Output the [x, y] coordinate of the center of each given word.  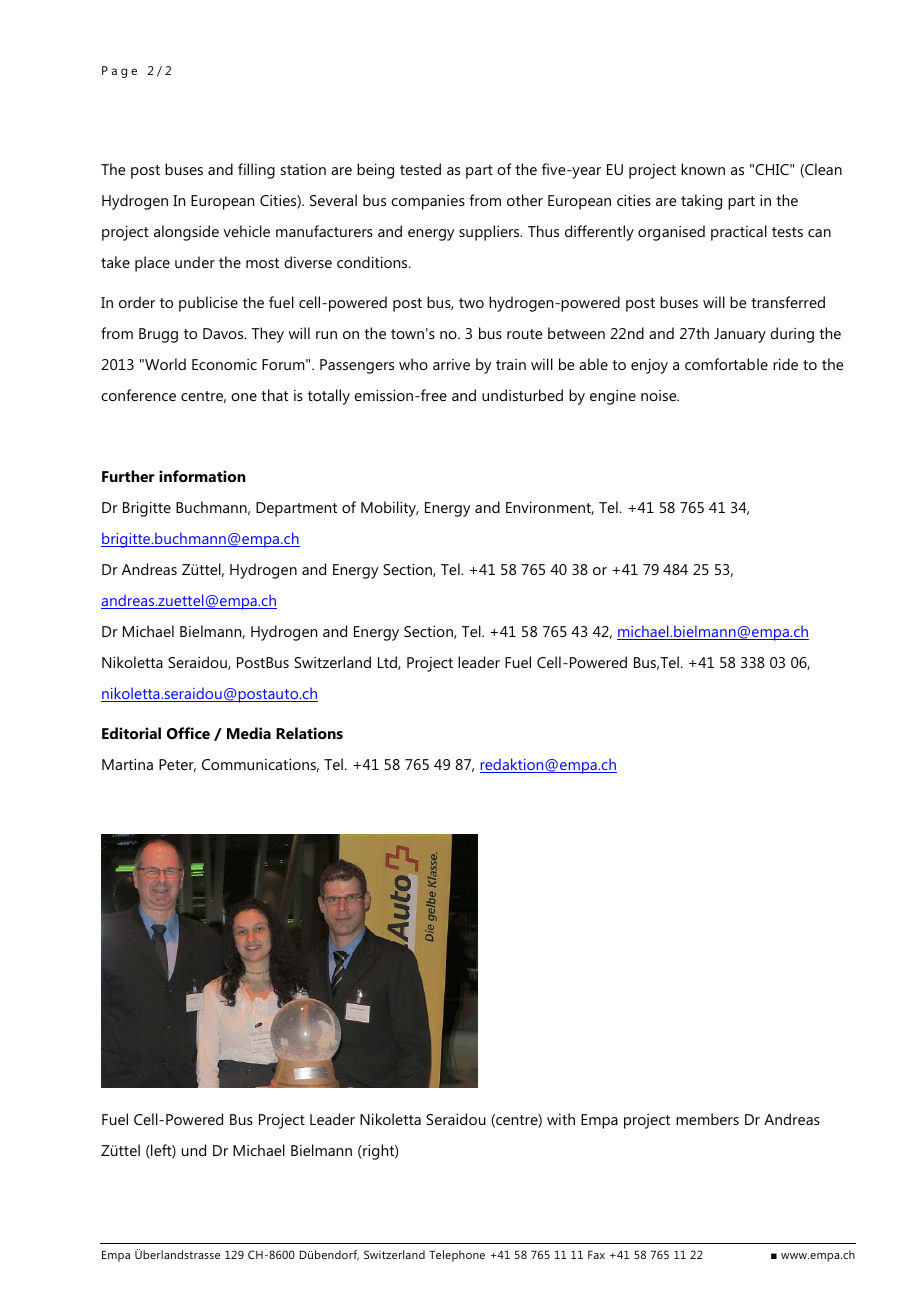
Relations [309, 733]
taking [701, 202]
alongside [186, 233]
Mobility [390, 509]
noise [660, 395]
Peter [177, 765]
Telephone [457, 1256]
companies [428, 202]
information [202, 476]
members [707, 1119]
